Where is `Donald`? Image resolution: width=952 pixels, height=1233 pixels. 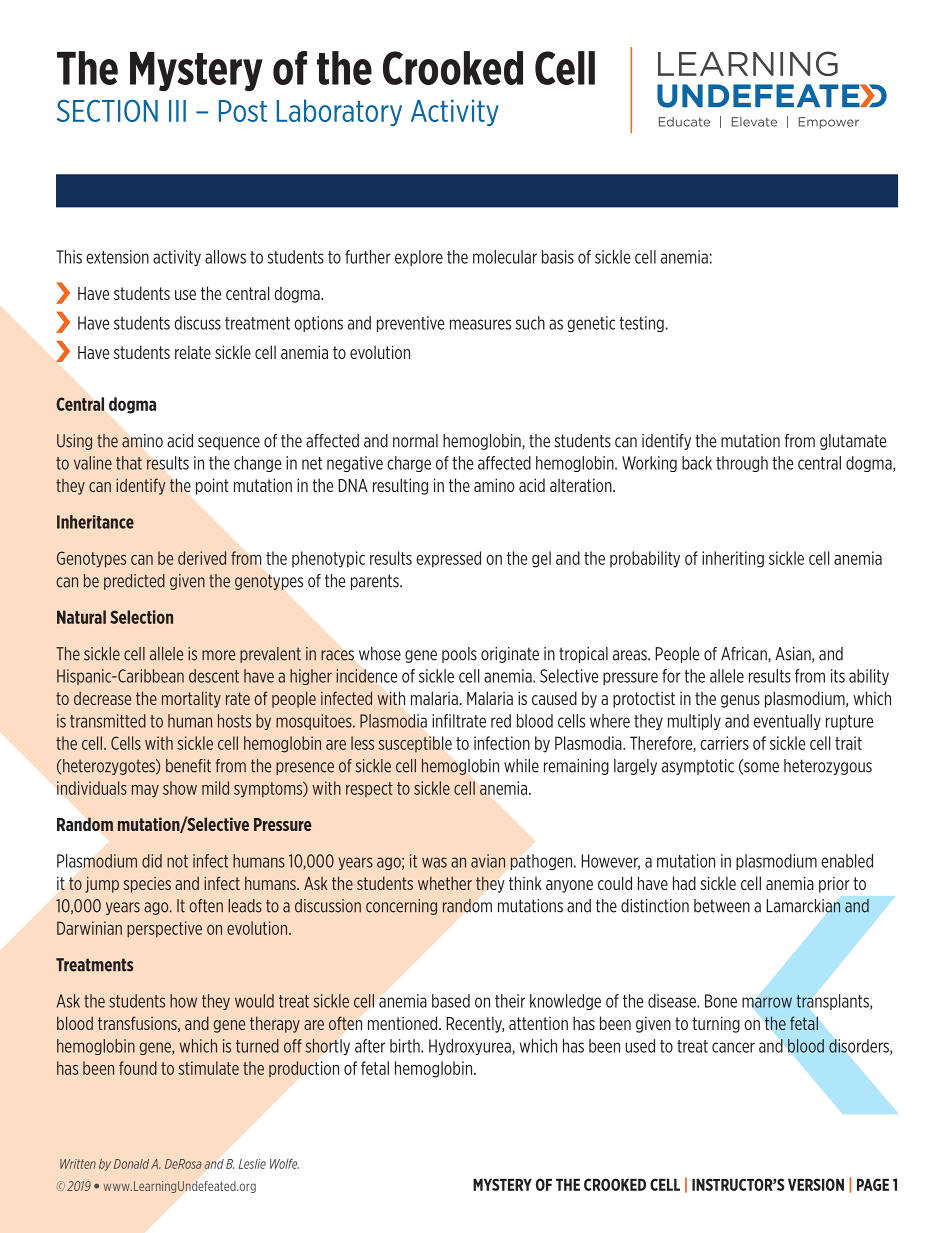
Donald is located at coordinates (131, 1164).
